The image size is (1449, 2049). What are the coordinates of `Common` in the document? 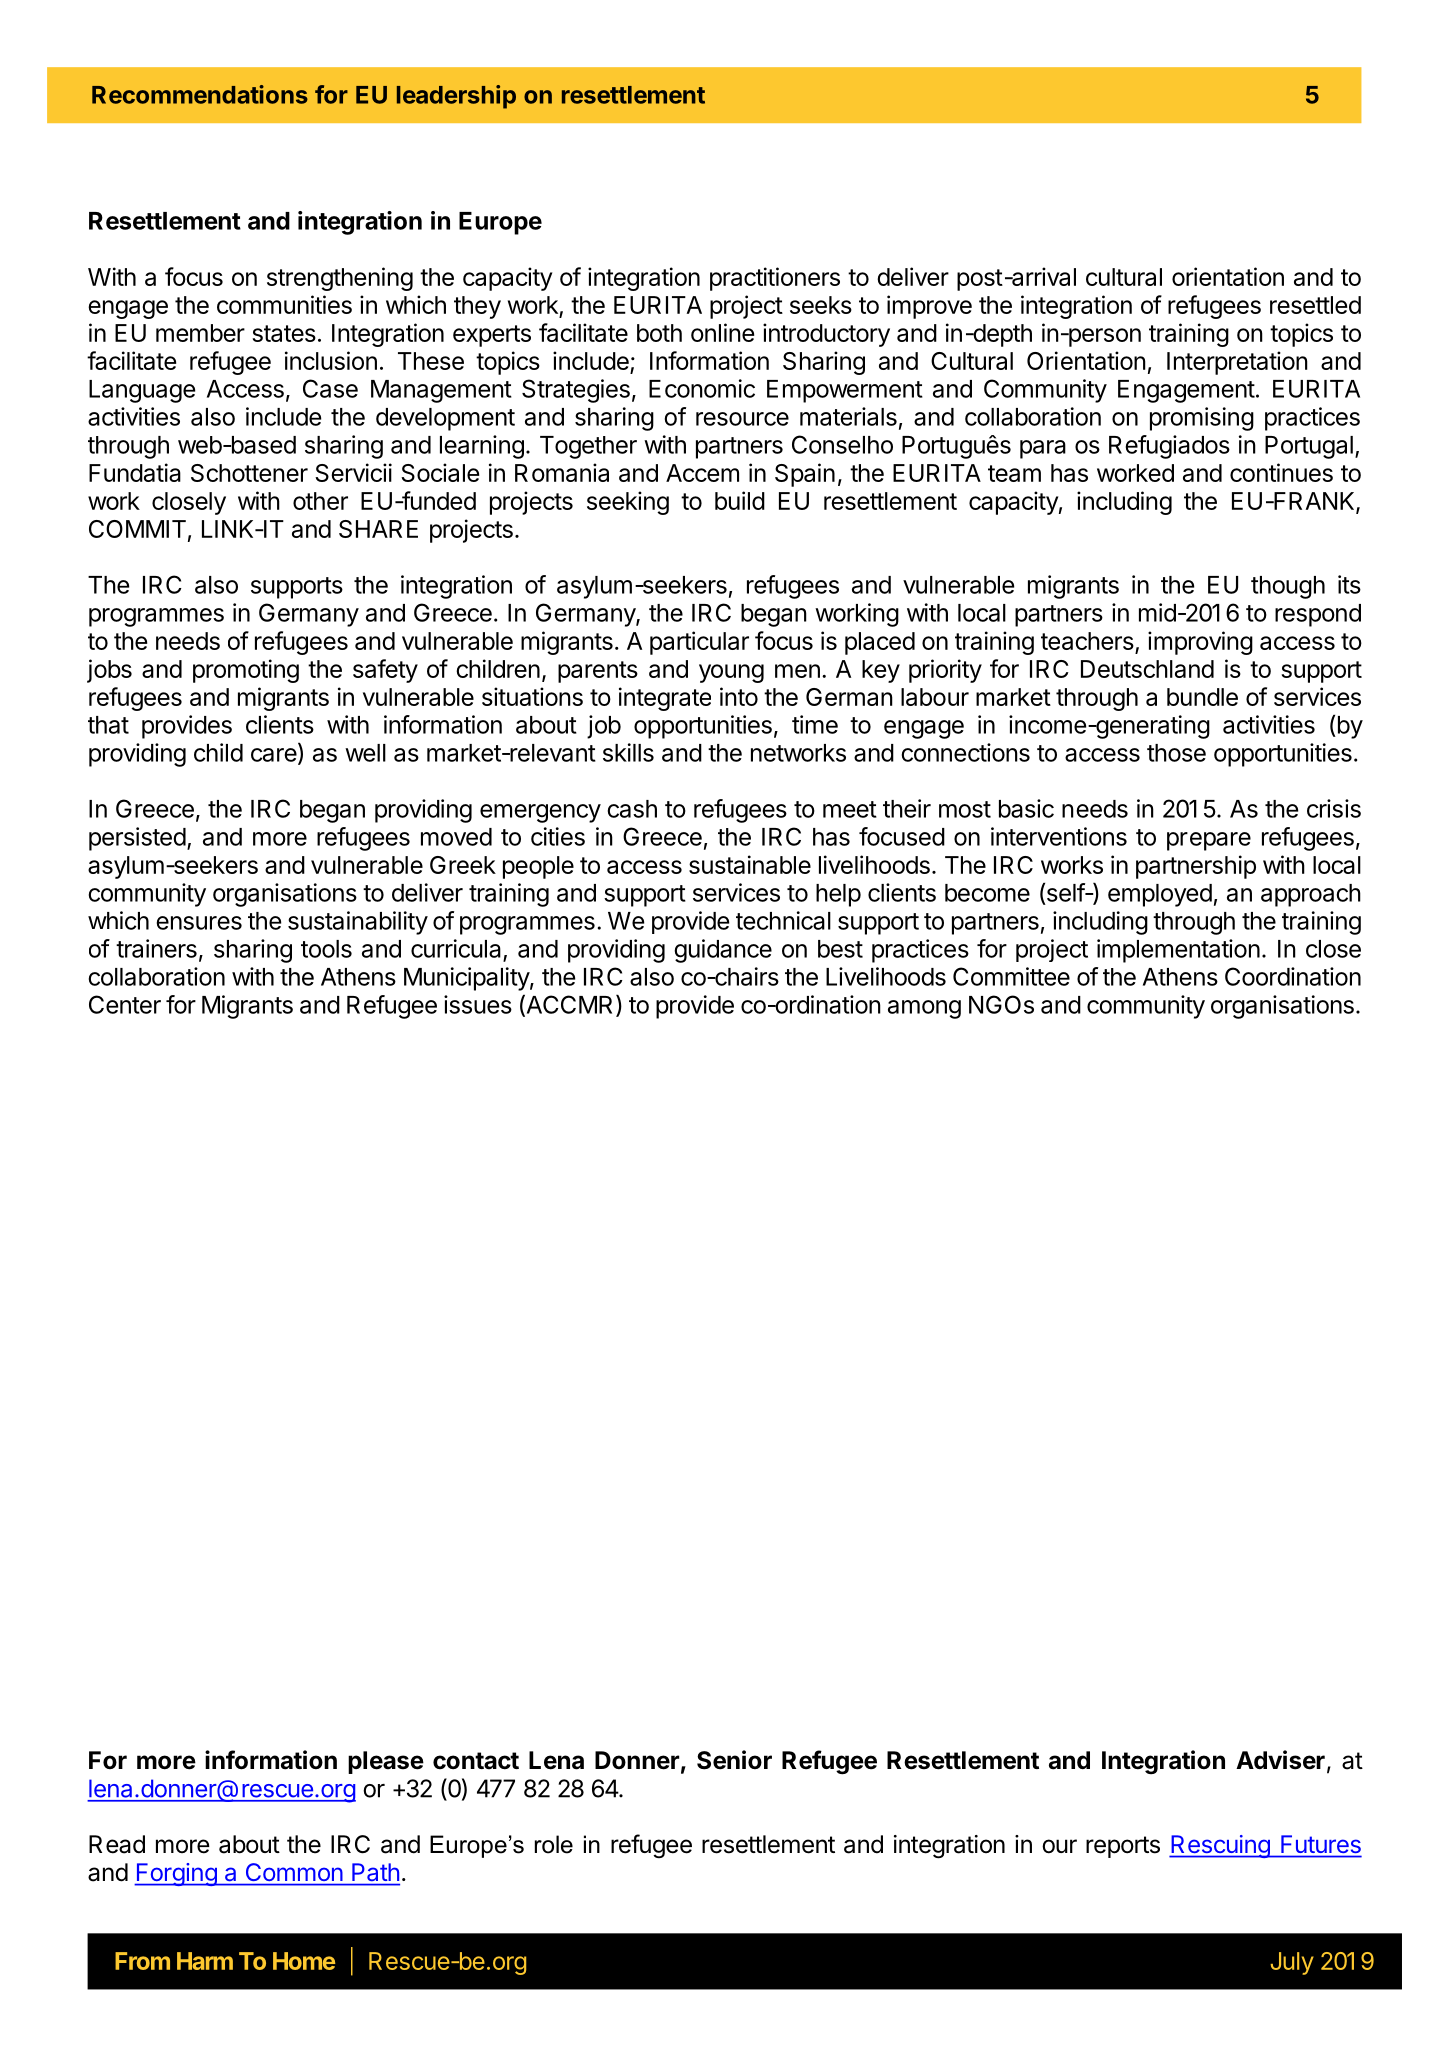 It's located at (294, 1872).
